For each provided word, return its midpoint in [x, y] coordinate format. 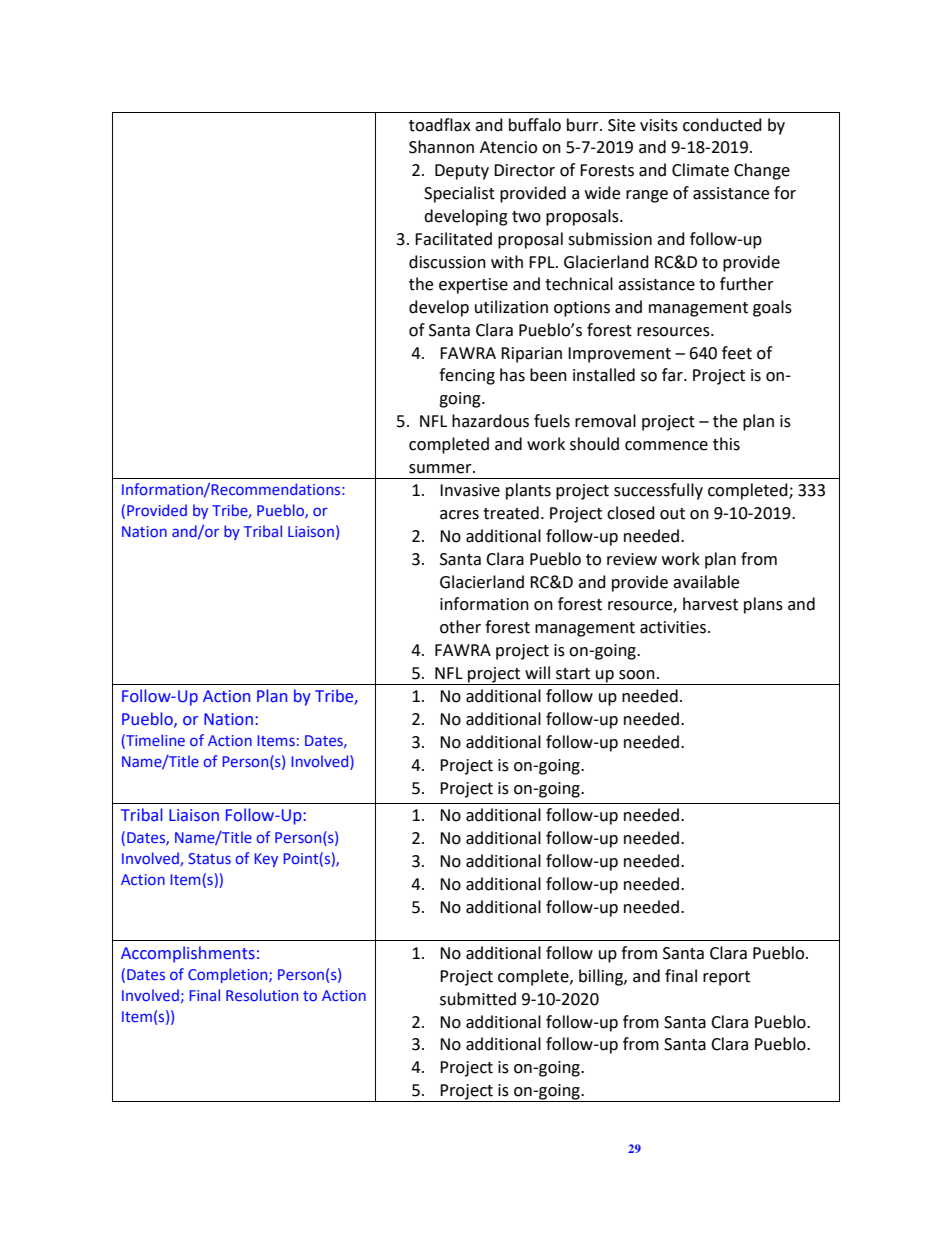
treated [511, 513]
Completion [229, 975]
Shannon [441, 147]
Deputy [462, 172]
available [706, 582]
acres [459, 515]
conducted [722, 125]
